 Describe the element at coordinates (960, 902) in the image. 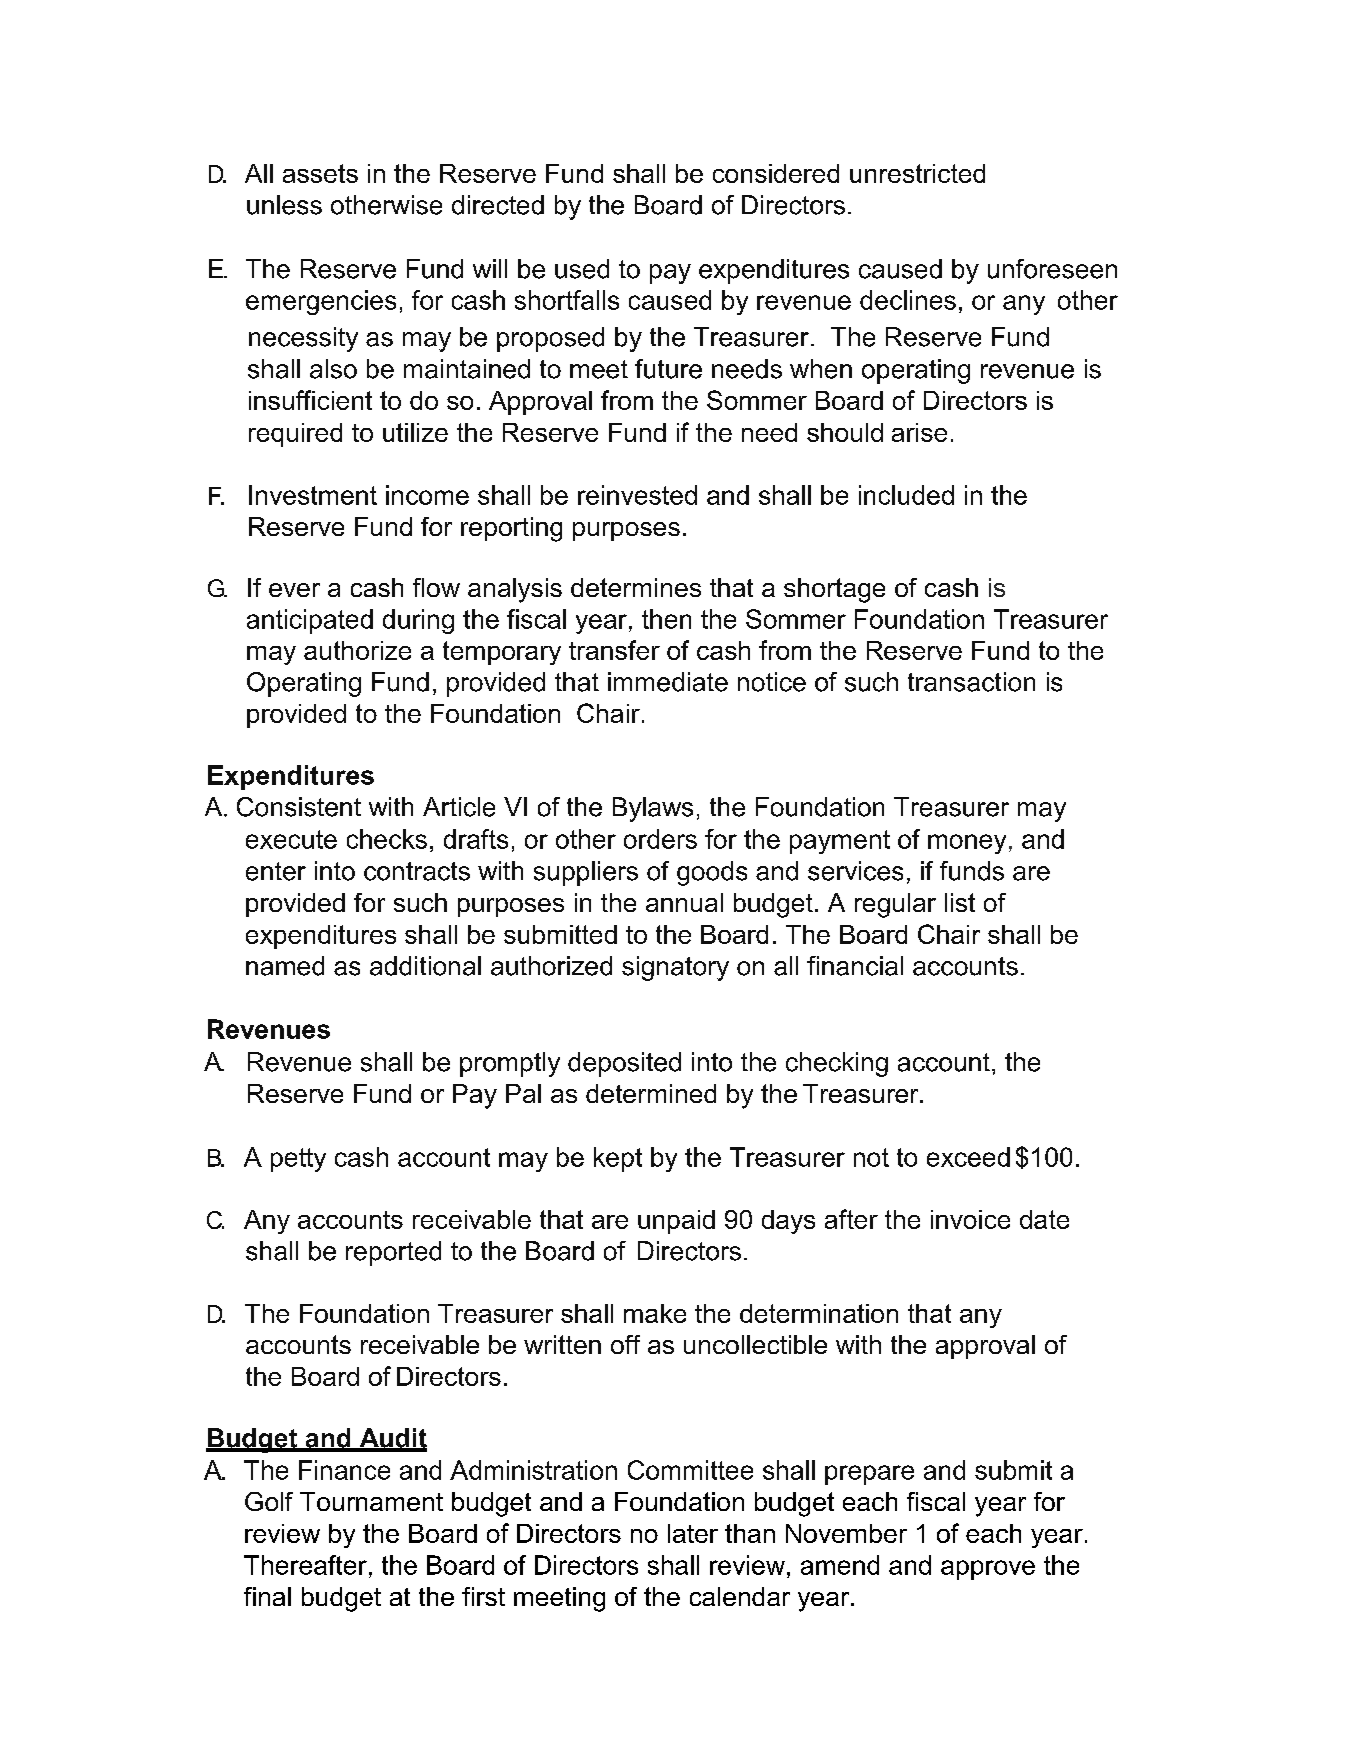

I see `list` at that location.
